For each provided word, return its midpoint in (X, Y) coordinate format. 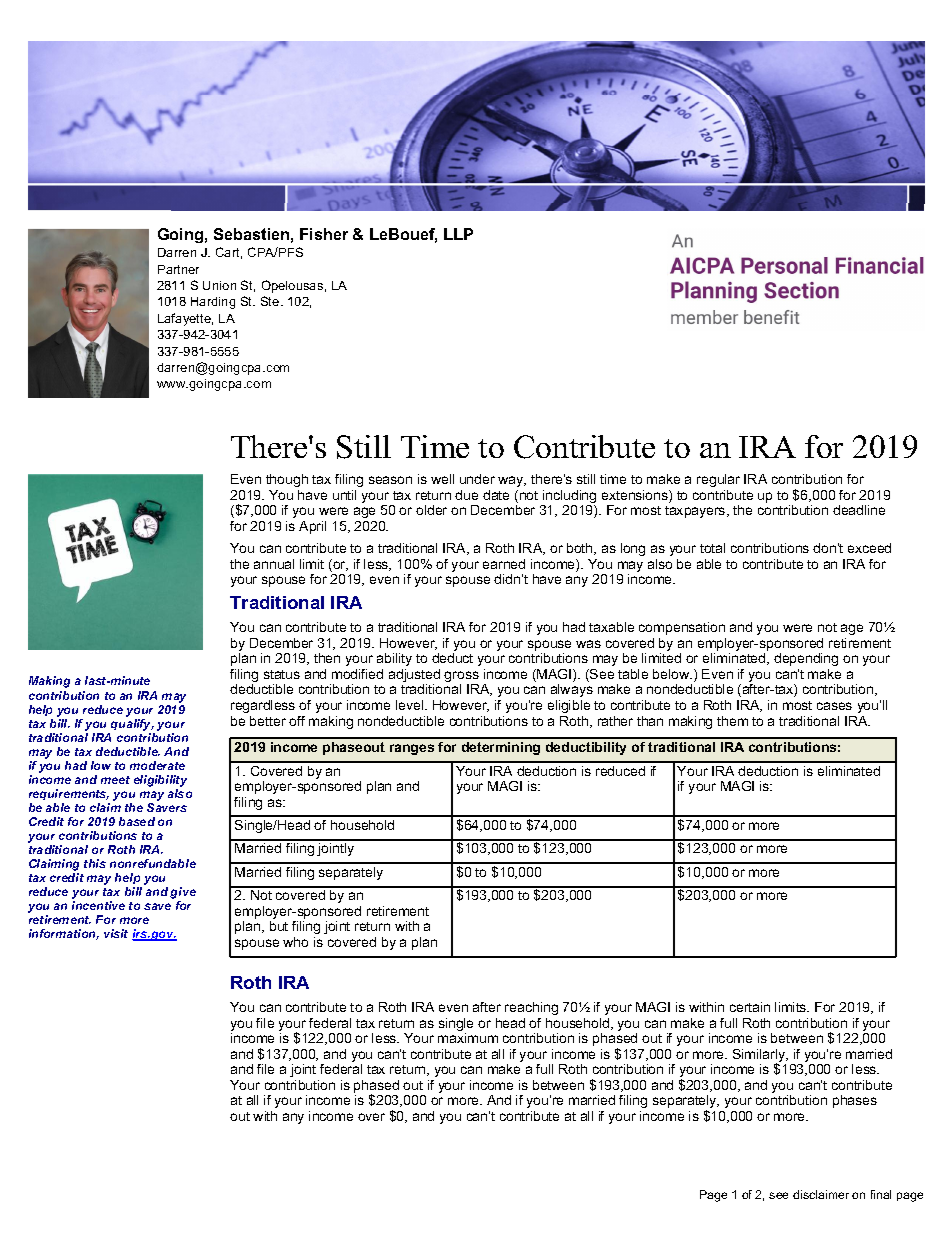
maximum (468, 1038)
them (732, 721)
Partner (178, 269)
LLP (458, 234)
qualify (132, 725)
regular (718, 480)
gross (461, 678)
